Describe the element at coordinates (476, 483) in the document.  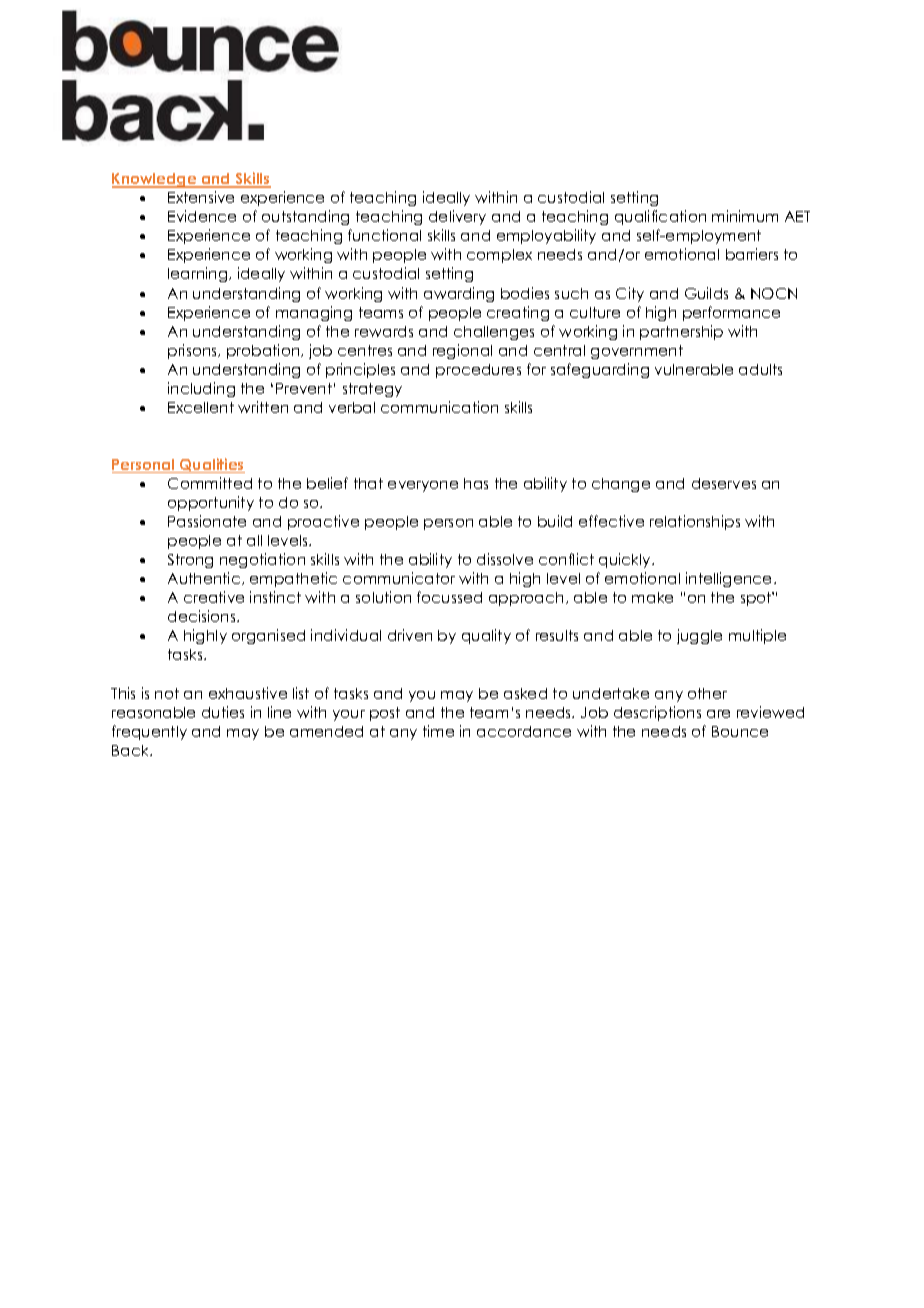
I see `has` at that location.
